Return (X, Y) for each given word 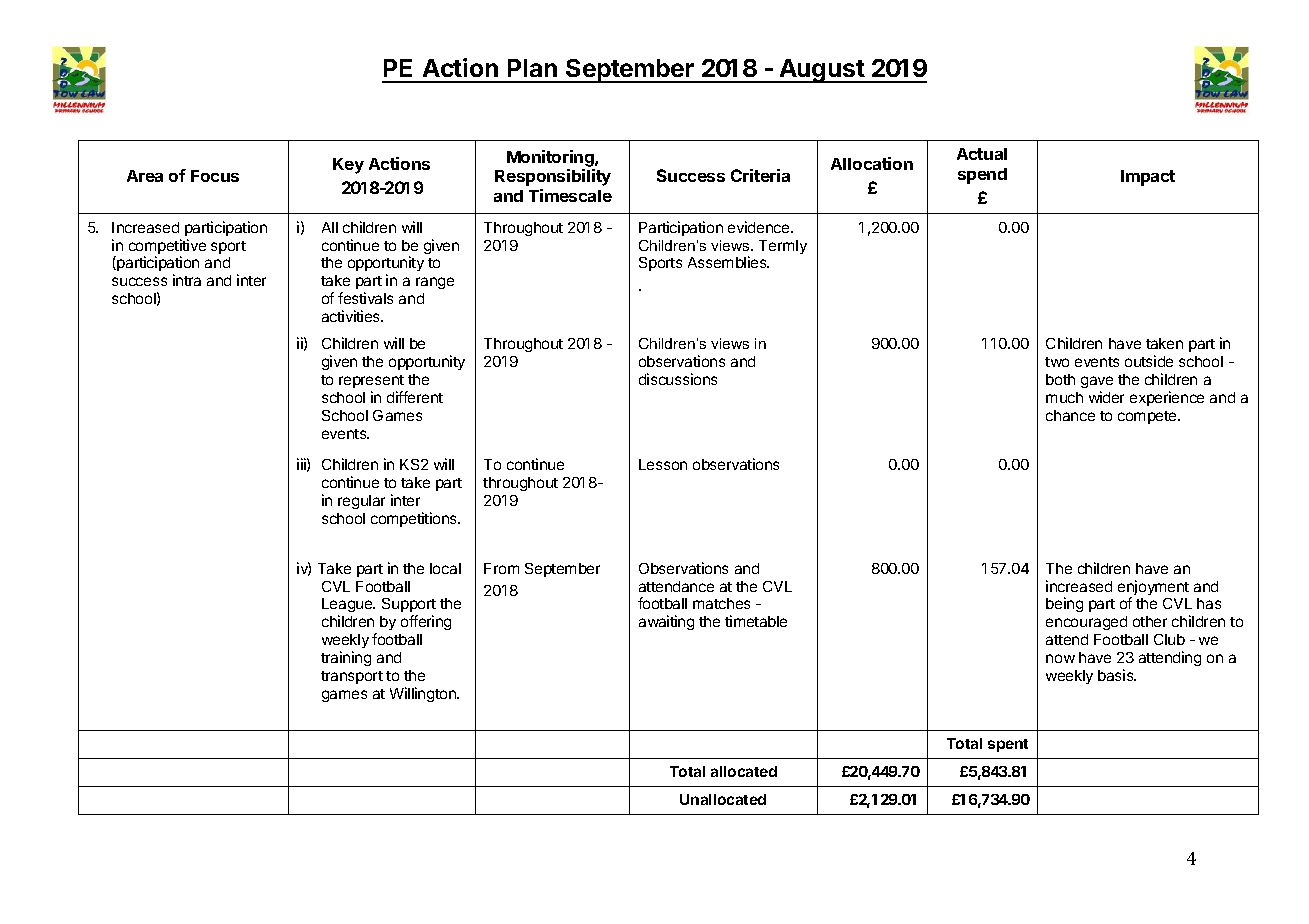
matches (721, 603)
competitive (167, 248)
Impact (1148, 178)
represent (371, 381)
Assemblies (728, 262)
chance (1070, 415)
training (346, 658)
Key (348, 166)
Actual (982, 154)
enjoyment (1153, 589)
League (348, 607)
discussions (678, 379)
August (821, 71)
